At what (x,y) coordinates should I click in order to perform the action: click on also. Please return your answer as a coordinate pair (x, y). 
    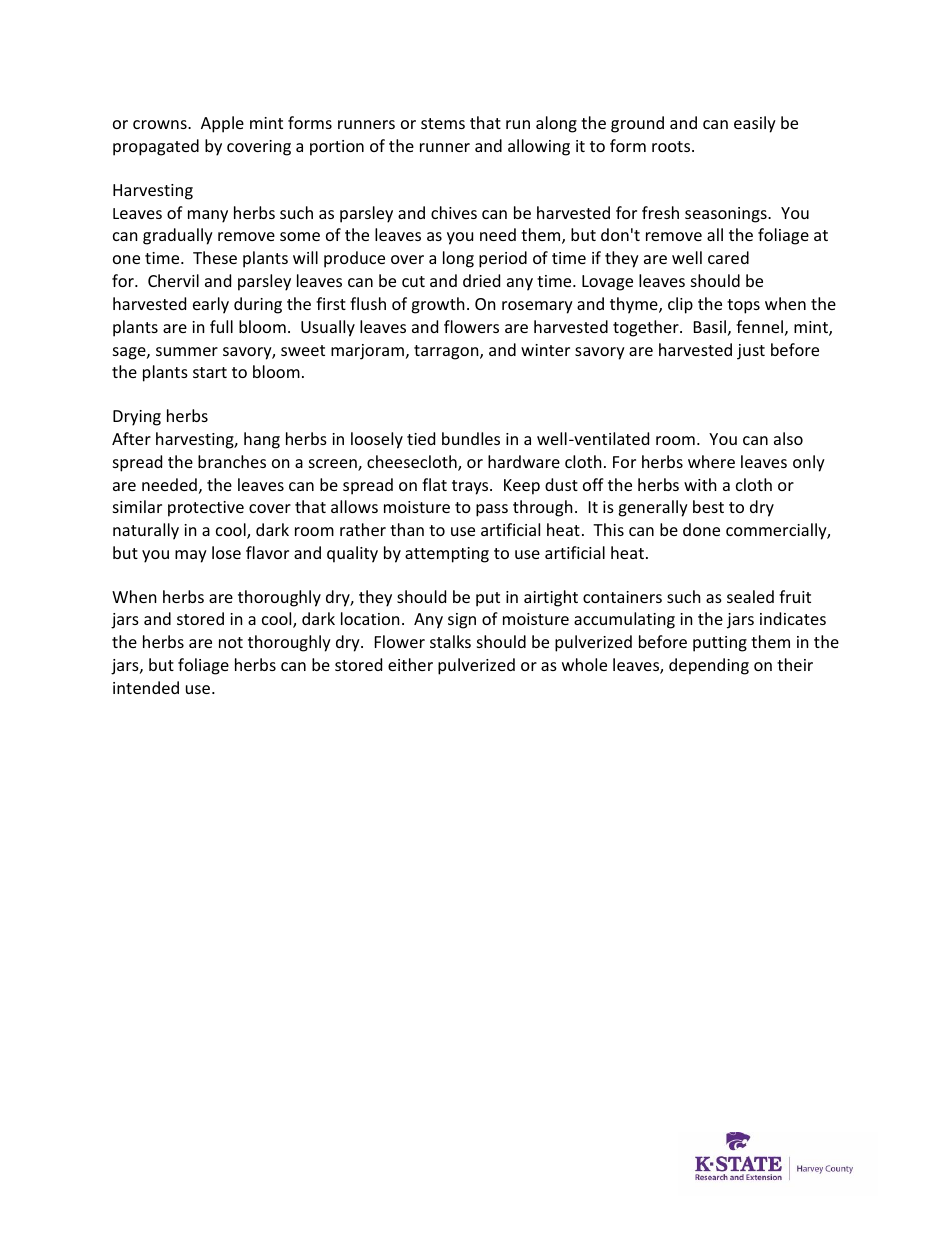
    Looking at the image, I should click on (788, 438).
